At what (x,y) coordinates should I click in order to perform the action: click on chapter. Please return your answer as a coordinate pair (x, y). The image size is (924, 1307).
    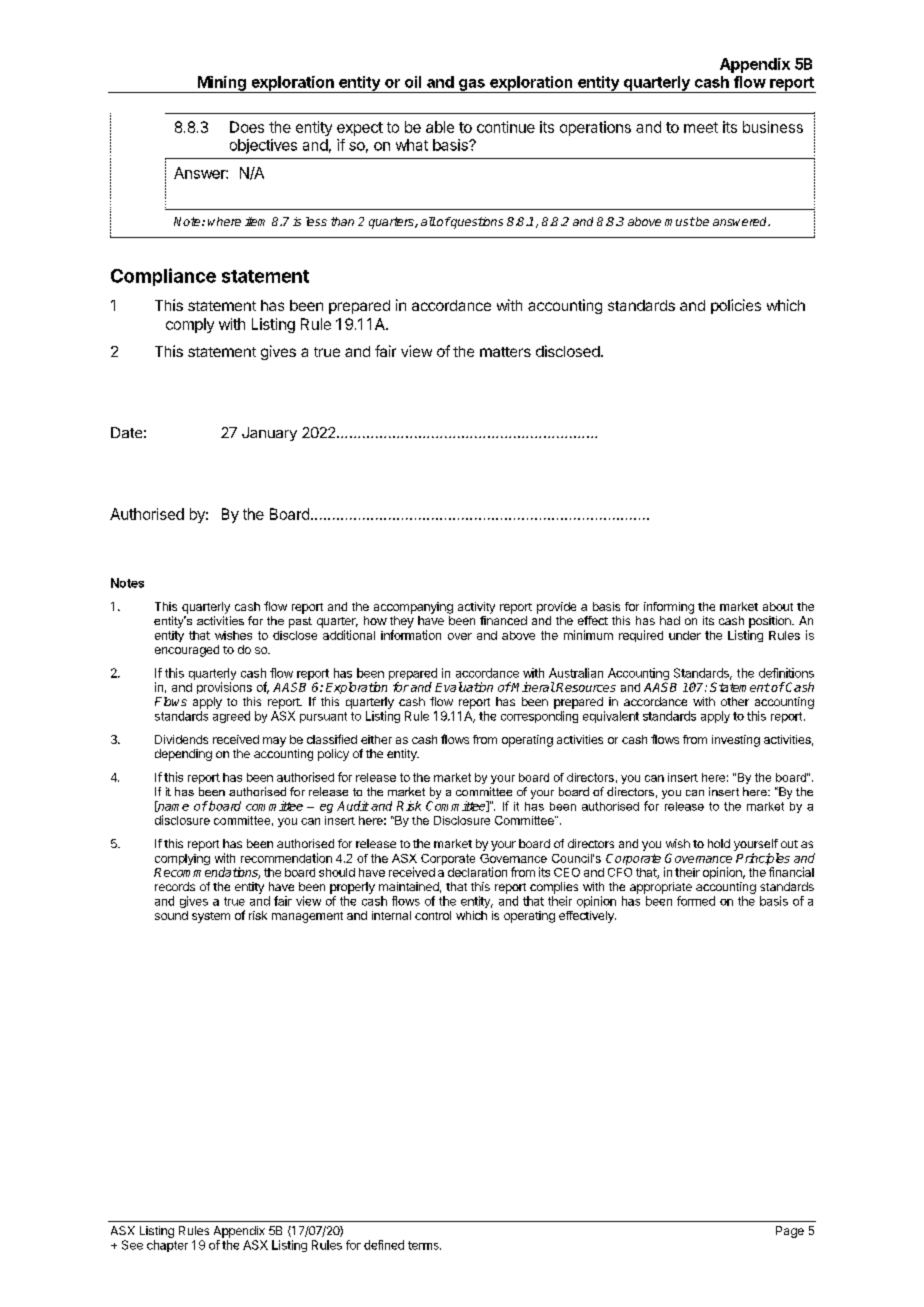
    Looking at the image, I should click on (167, 1246).
